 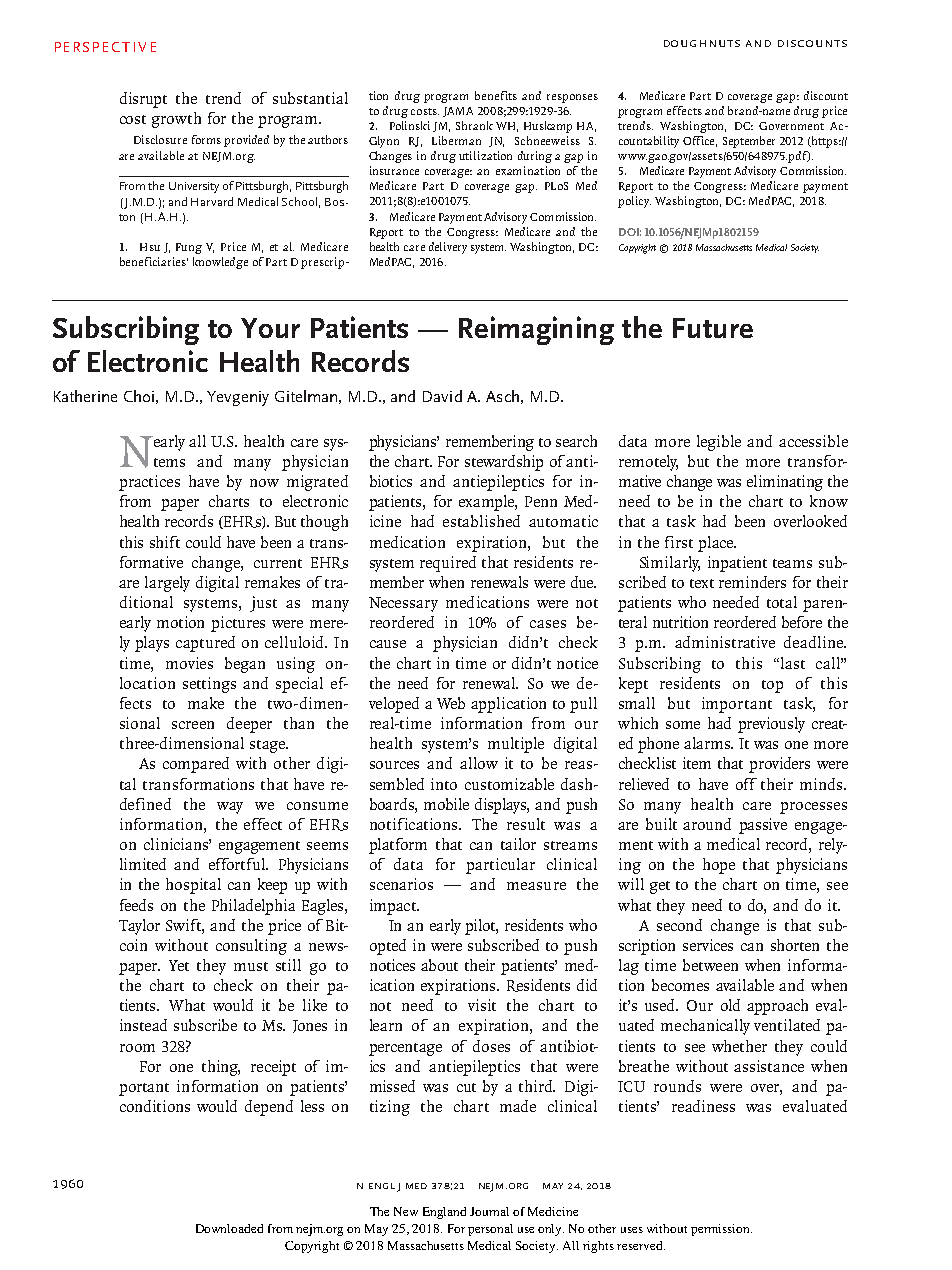 I want to click on eliminating, so click(x=785, y=483).
